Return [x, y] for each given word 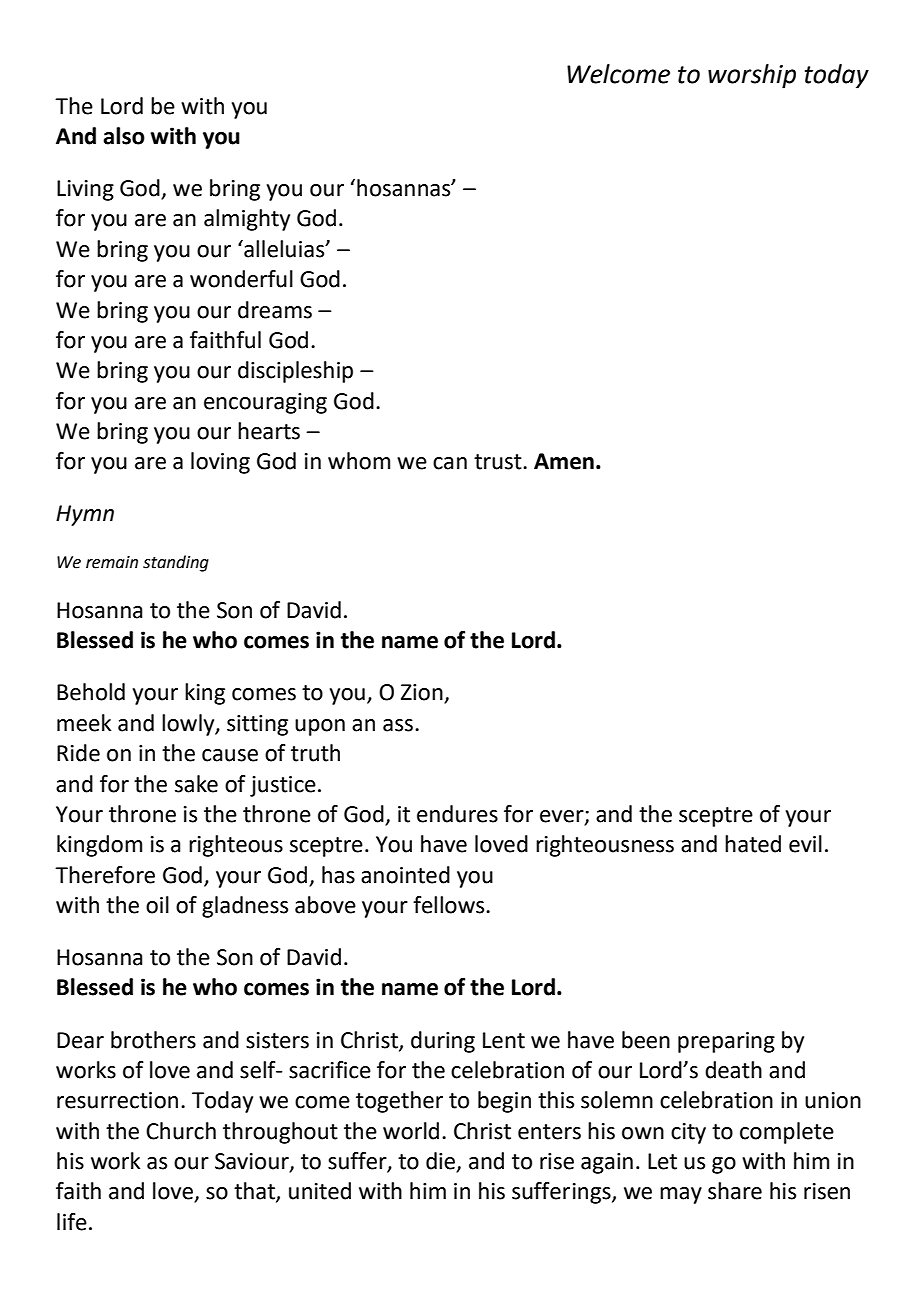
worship [752, 76]
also [124, 136]
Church [181, 1131]
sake [196, 784]
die [441, 1162]
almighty [247, 220]
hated [753, 844]
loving [220, 463]
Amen [564, 461]
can [450, 463]
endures [457, 814]
